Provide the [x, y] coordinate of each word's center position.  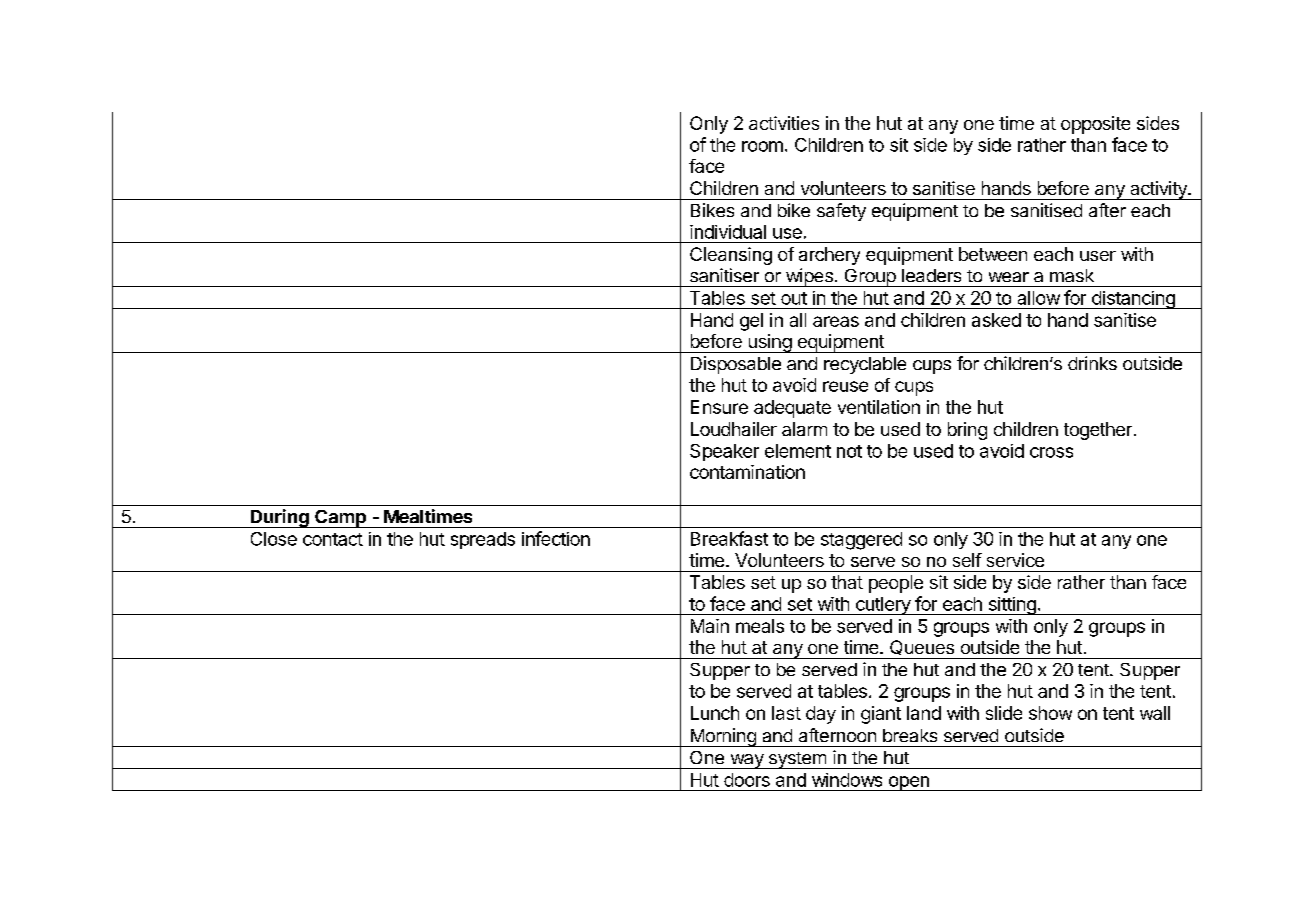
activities [784, 123]
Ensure [719, 407]
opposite [1095, 125]
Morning [723, 737]
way [747, 761]
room [762, 146]
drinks [1092, 363]
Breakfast [729, 538]
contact [333, 539]
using [769, 343]
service [1015, 560]
